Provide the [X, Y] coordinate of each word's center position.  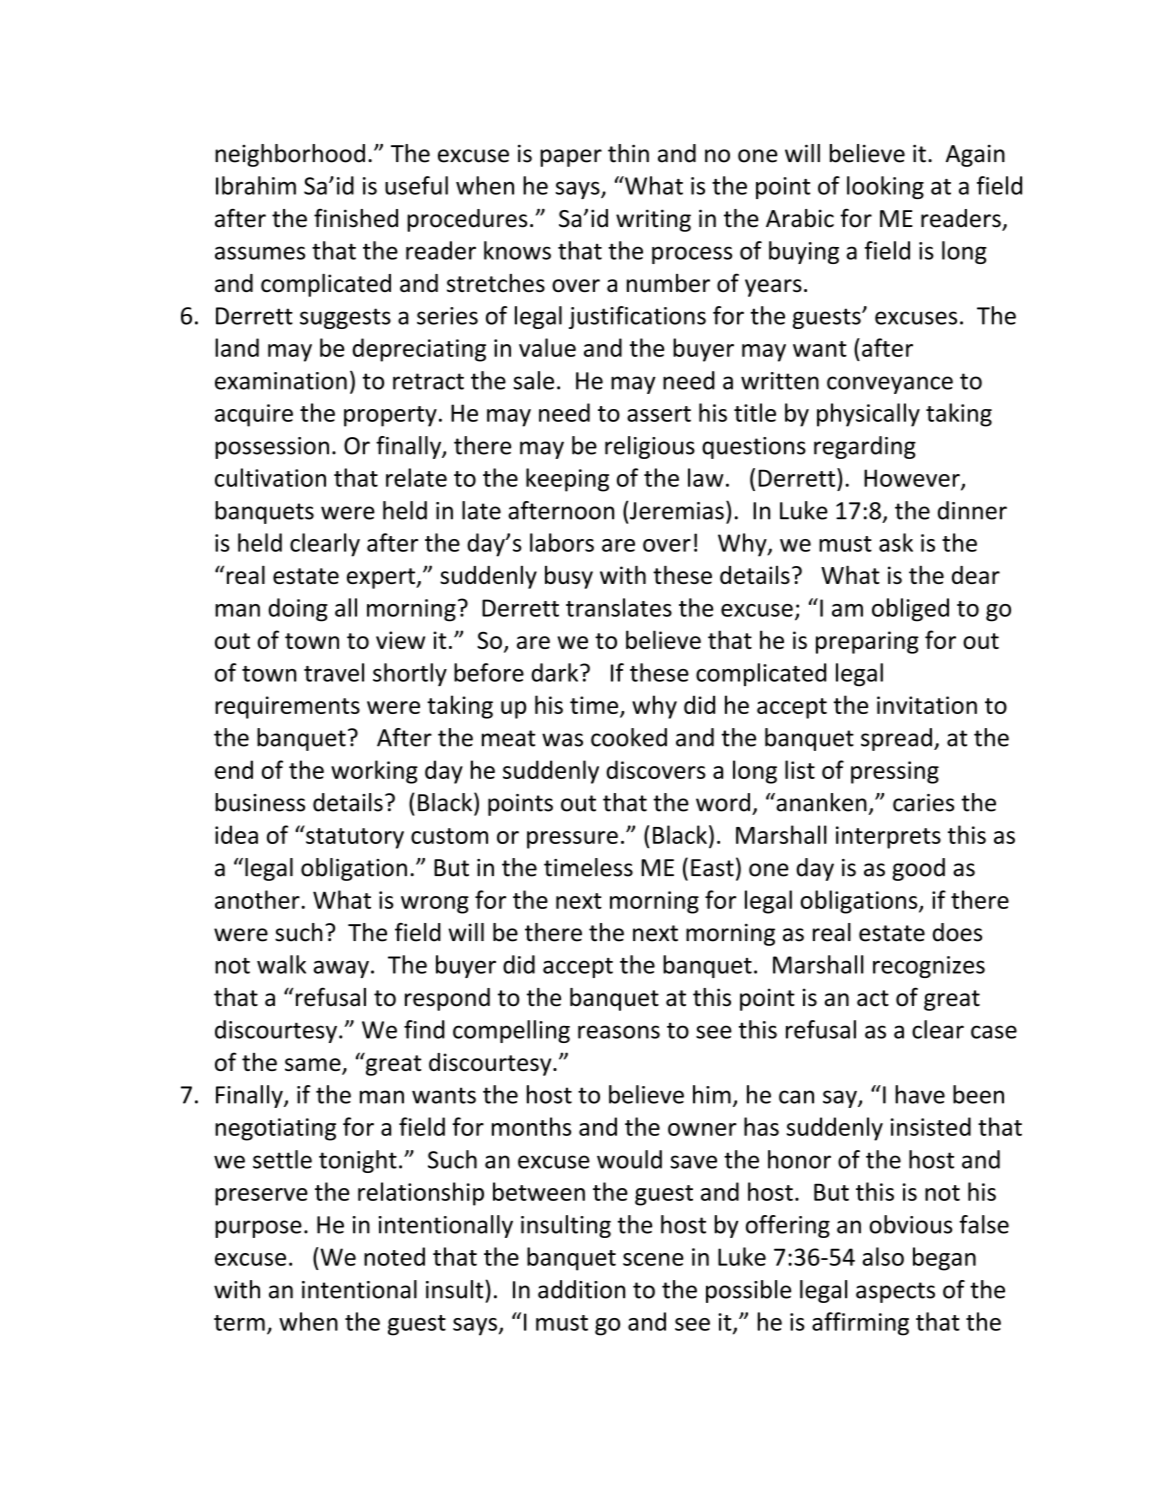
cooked [629, 737]
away [341, 969]
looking [885, 187]
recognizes [929, 967]
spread [896, 739]
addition [581, 1289]
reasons [619, 1032]
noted [394, 1256]
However [913, 479]
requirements [287, 707]
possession [272, 448]
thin [628, 153]
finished [356, 218]
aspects [895, 1292]
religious [650, 447]
